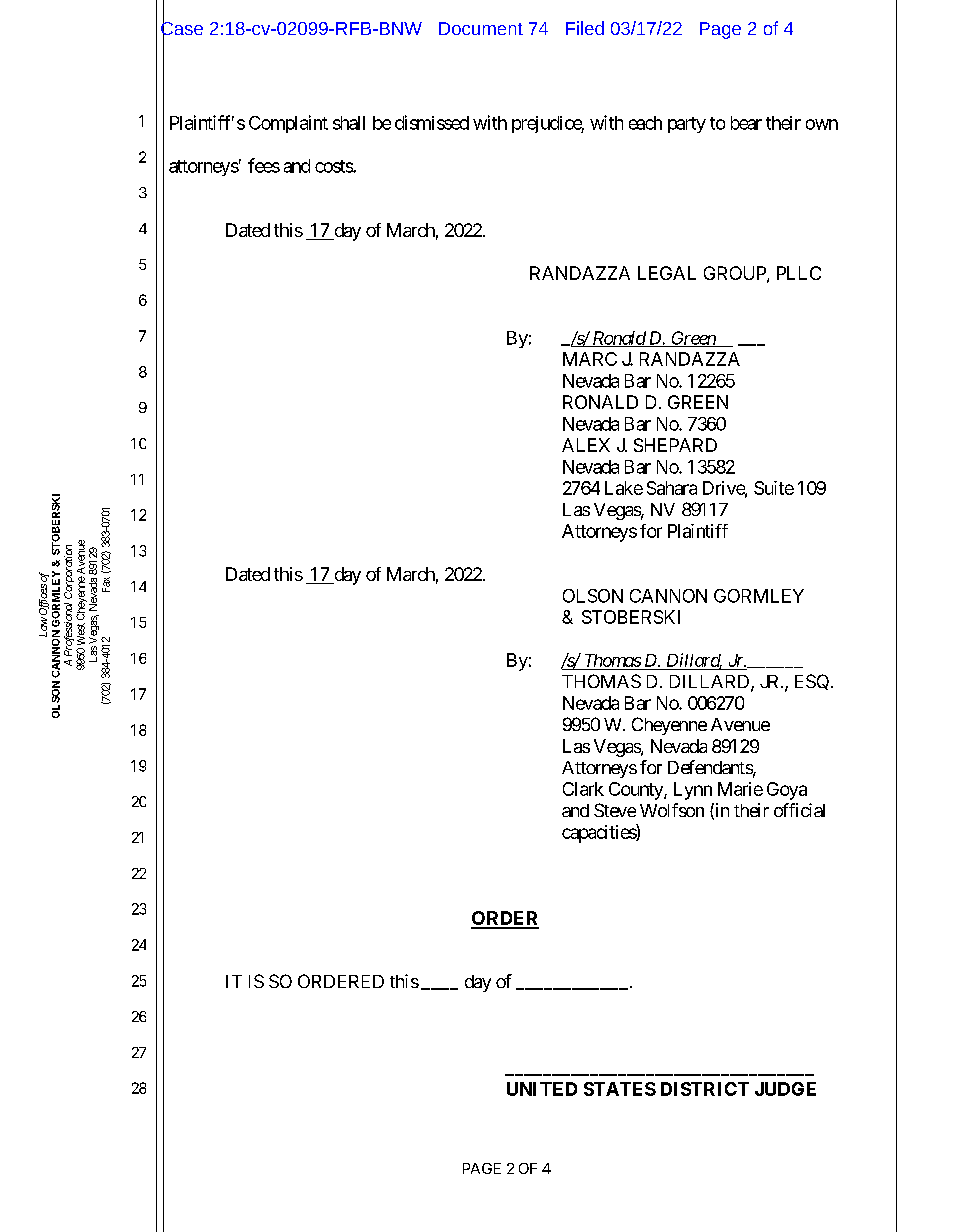 This screenshot has height=1232, width=954. I want to click on Document, so click(481, 28).
